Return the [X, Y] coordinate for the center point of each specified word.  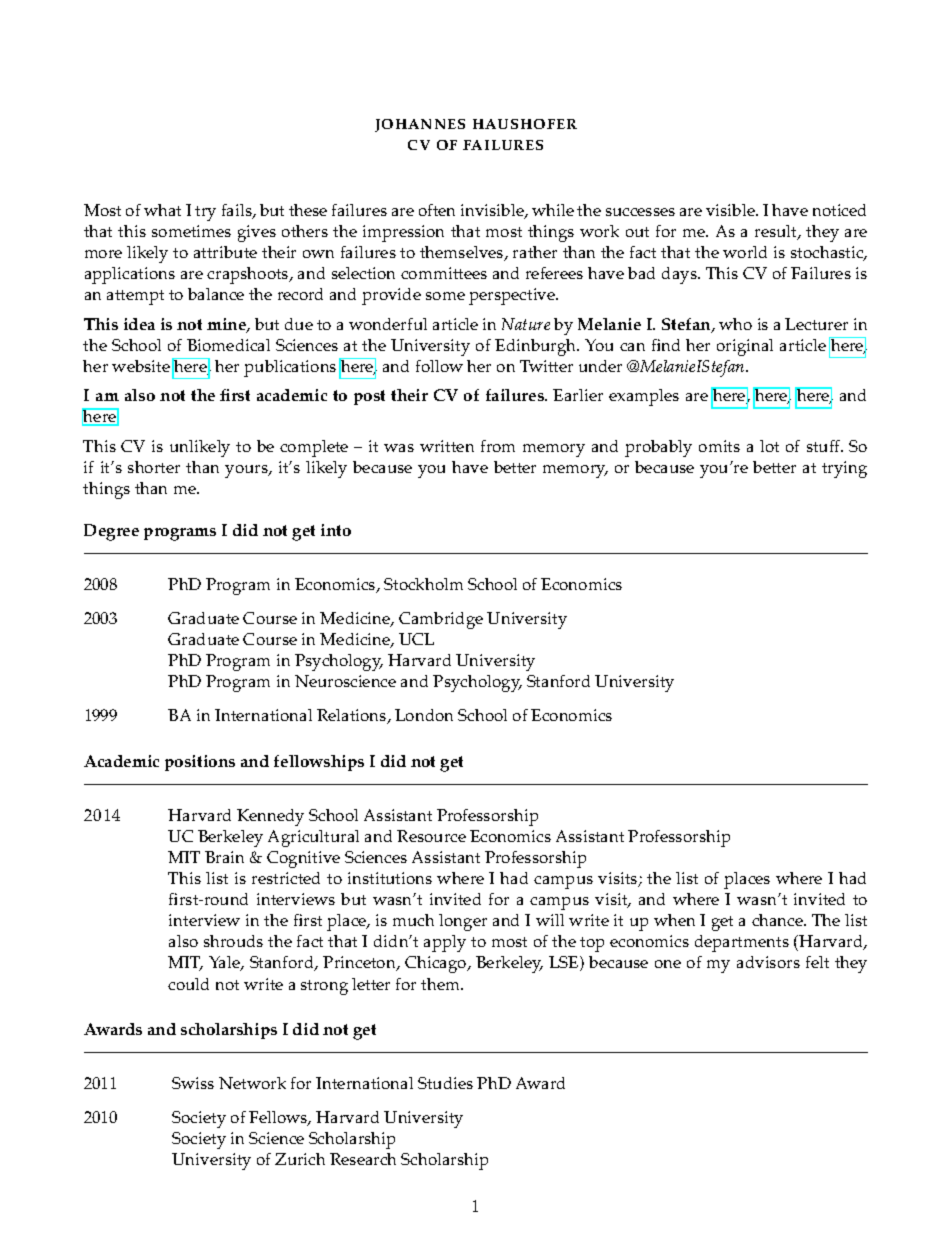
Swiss [193, 1083]
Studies [445, 1083]
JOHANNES [420, 125]
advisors [768, 962]
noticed [839, 210]
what [162, 210]
